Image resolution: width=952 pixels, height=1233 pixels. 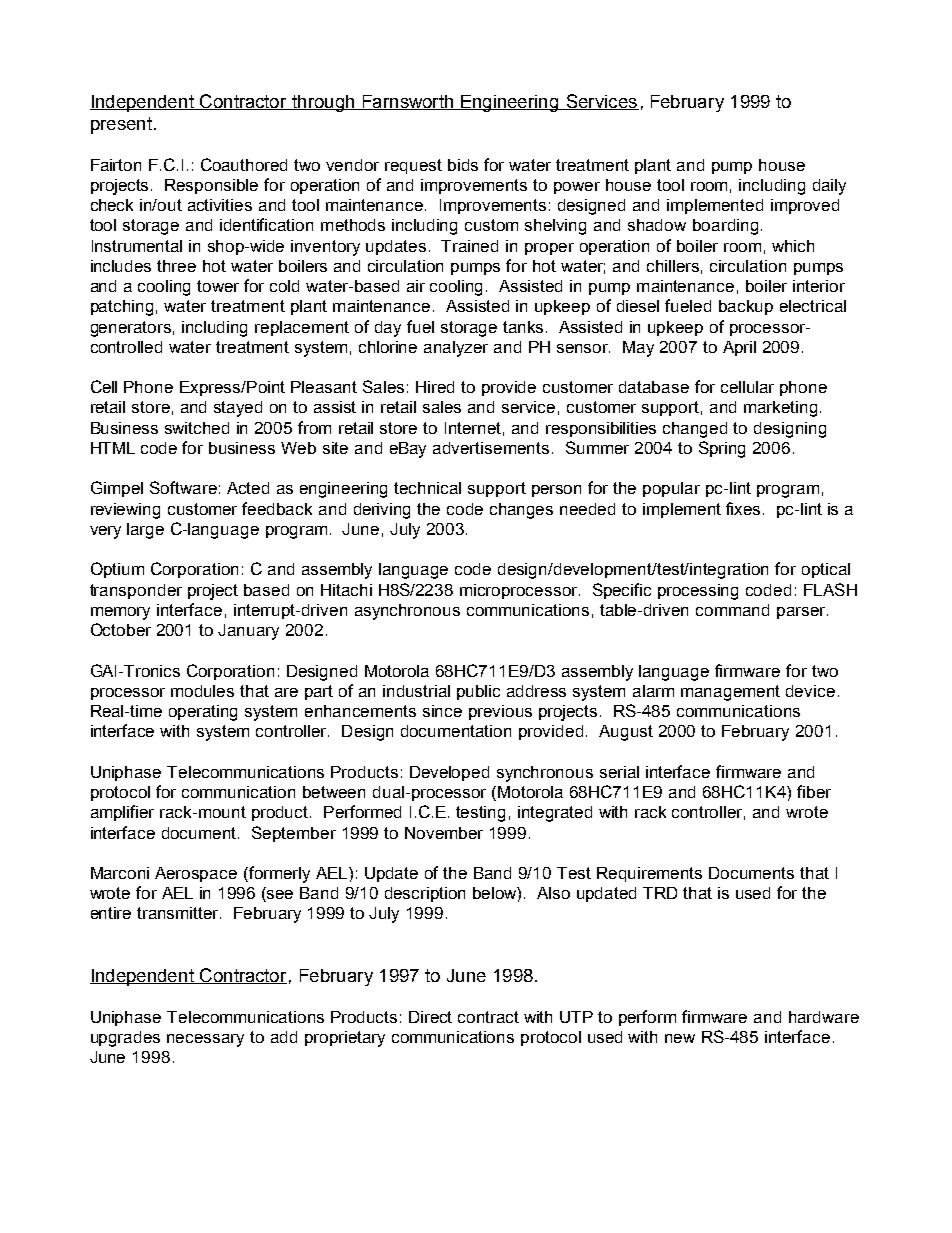 I want to click on fiber, so click(x=814, y=791).
